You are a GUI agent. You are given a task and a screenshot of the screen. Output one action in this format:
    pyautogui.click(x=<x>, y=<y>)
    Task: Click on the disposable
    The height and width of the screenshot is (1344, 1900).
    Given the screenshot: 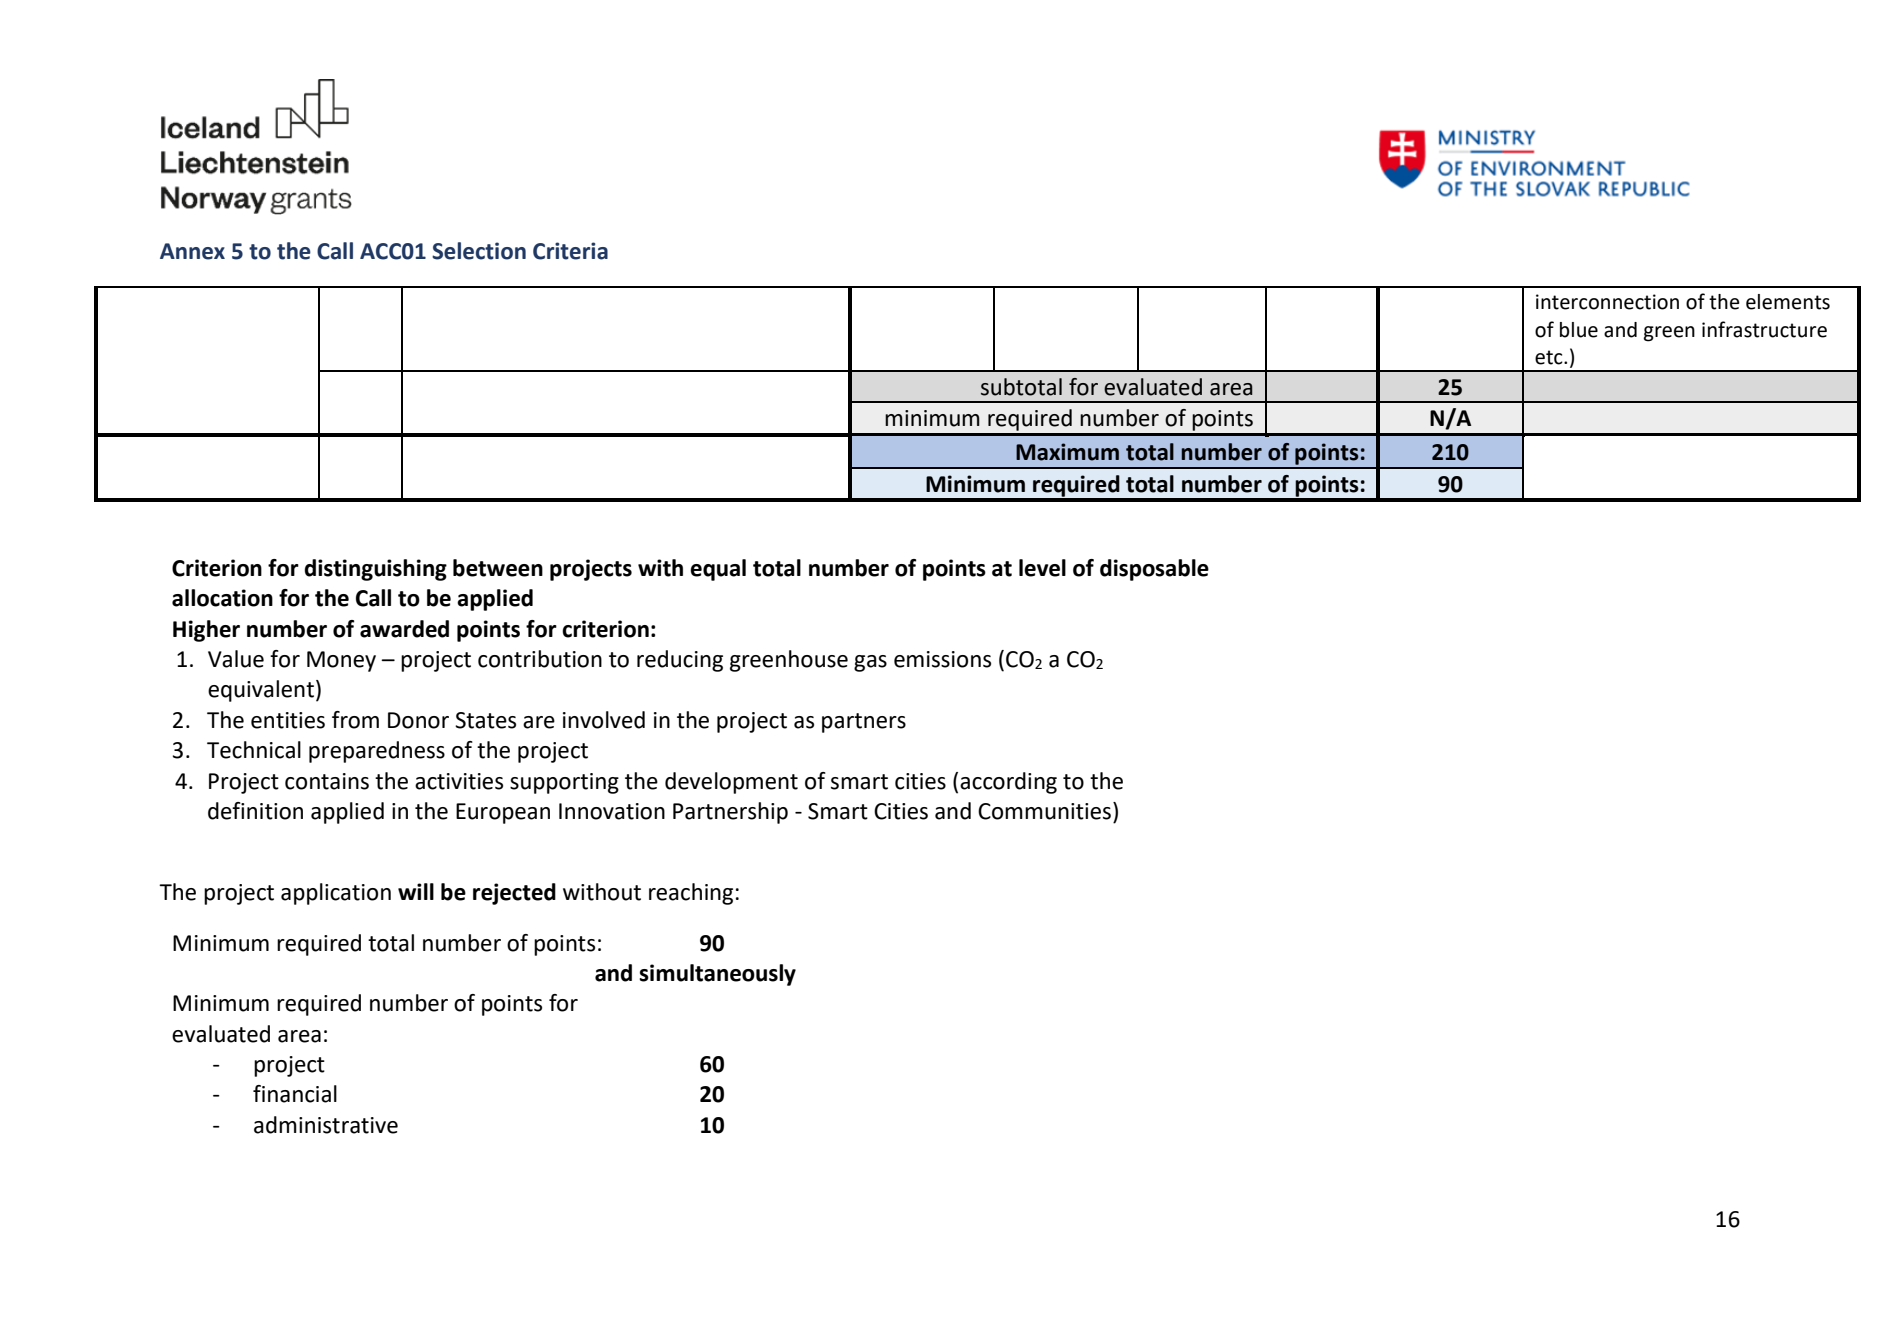 What is the action you would take?
    pyautogui.click(x=1154, y=570)
